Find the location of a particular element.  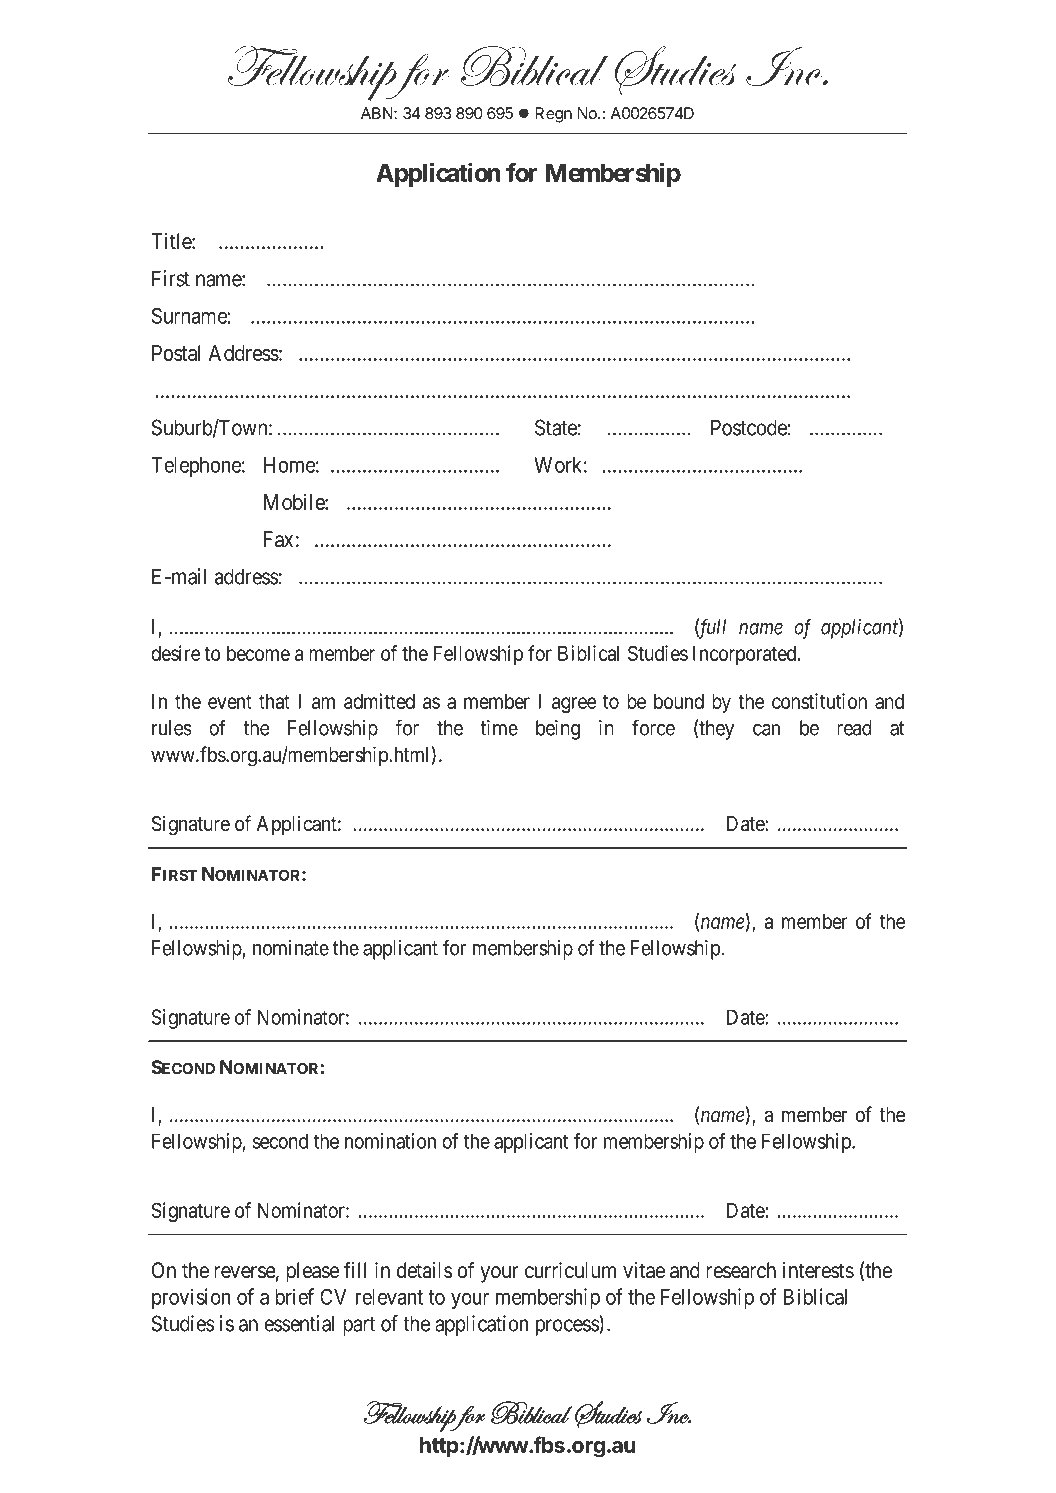

Incorporated is located at coordinates (746, 655).
